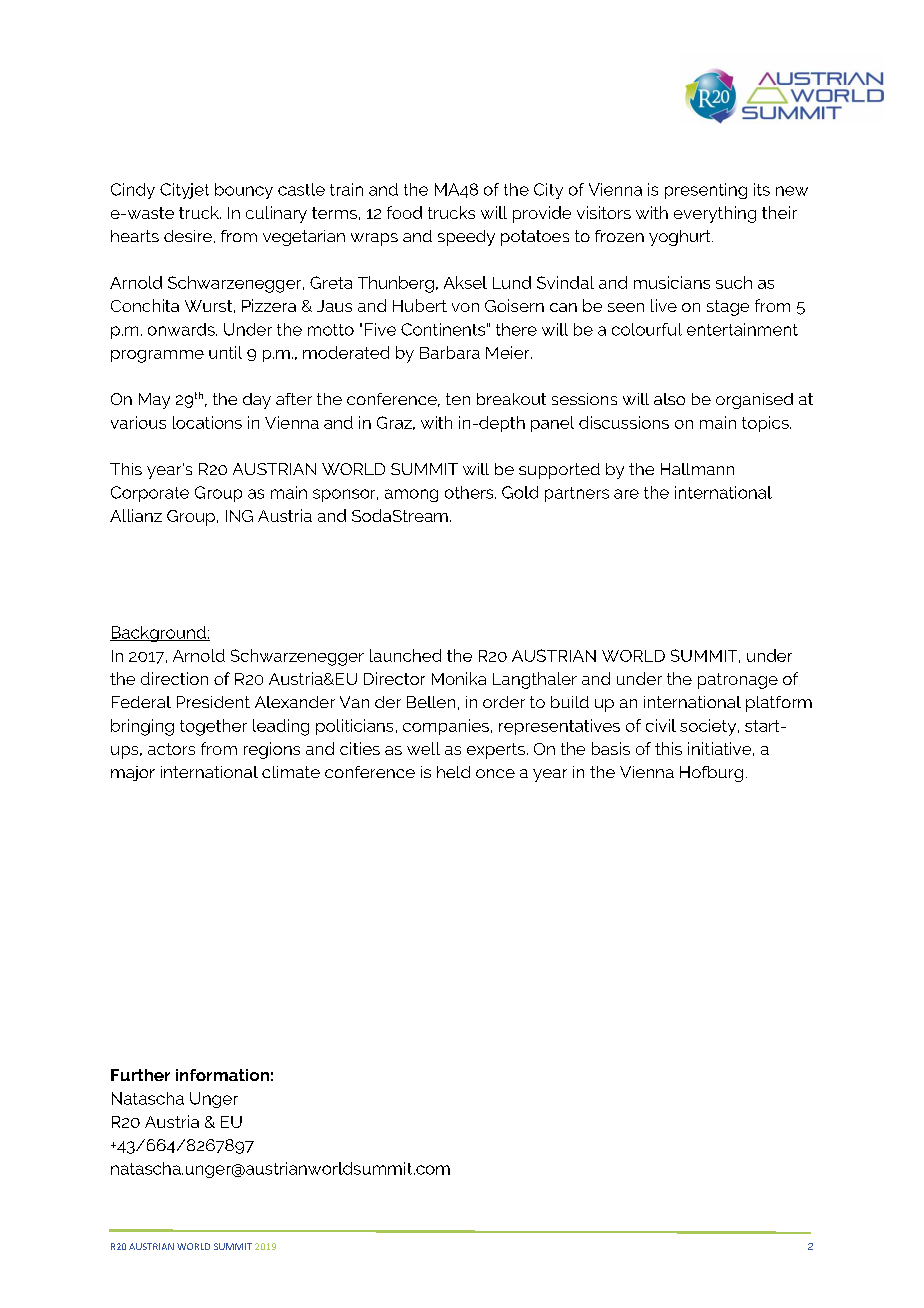 The height and width of the image is (1308, 924). I want to click on ten, so click(458, 399).
